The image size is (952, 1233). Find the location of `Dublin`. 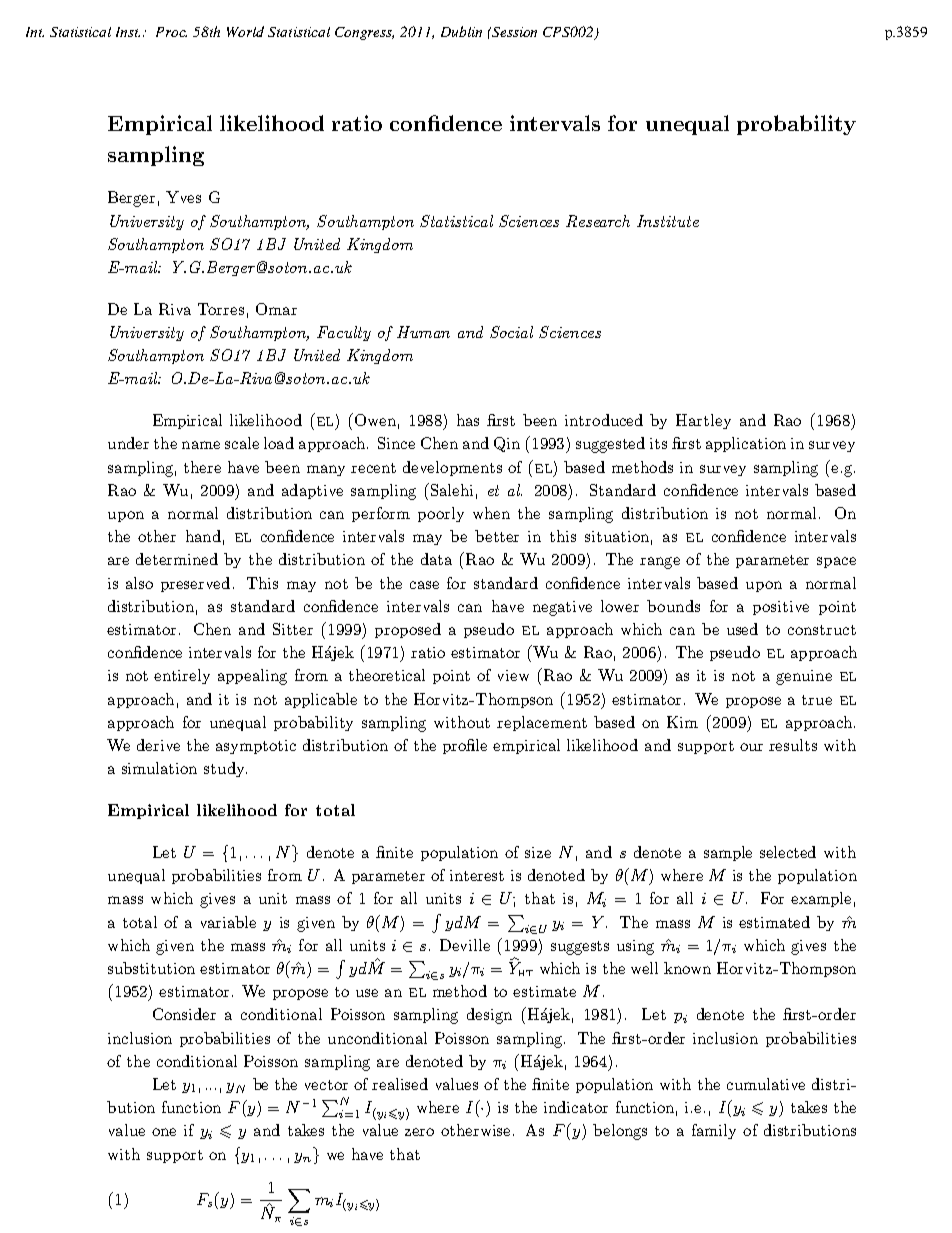

Dublin is located at coordinates (461, 31).
